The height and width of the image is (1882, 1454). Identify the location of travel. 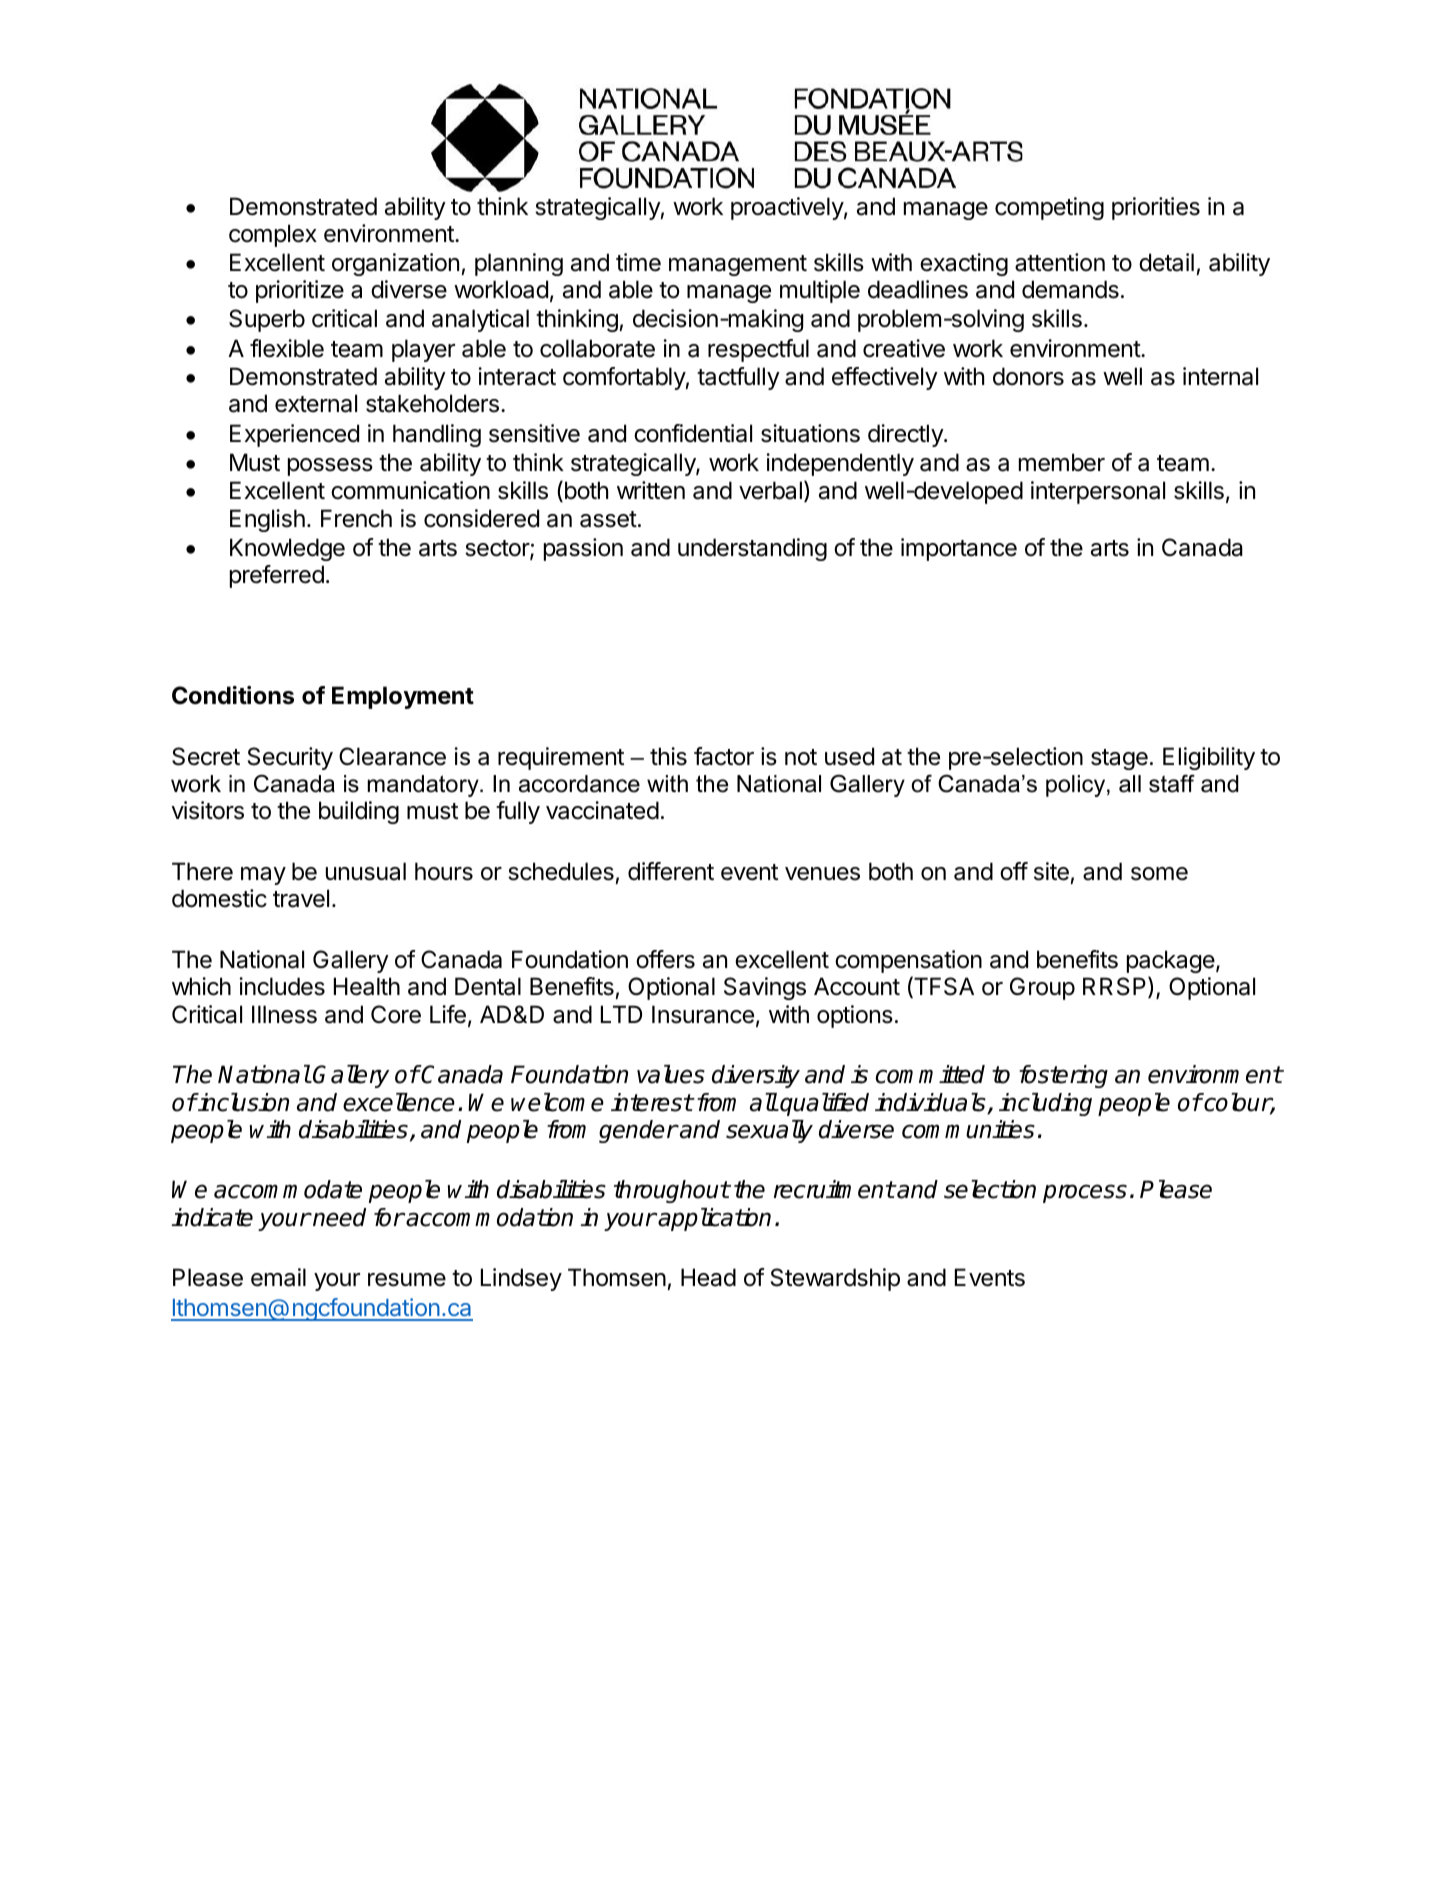
(301, 898).
